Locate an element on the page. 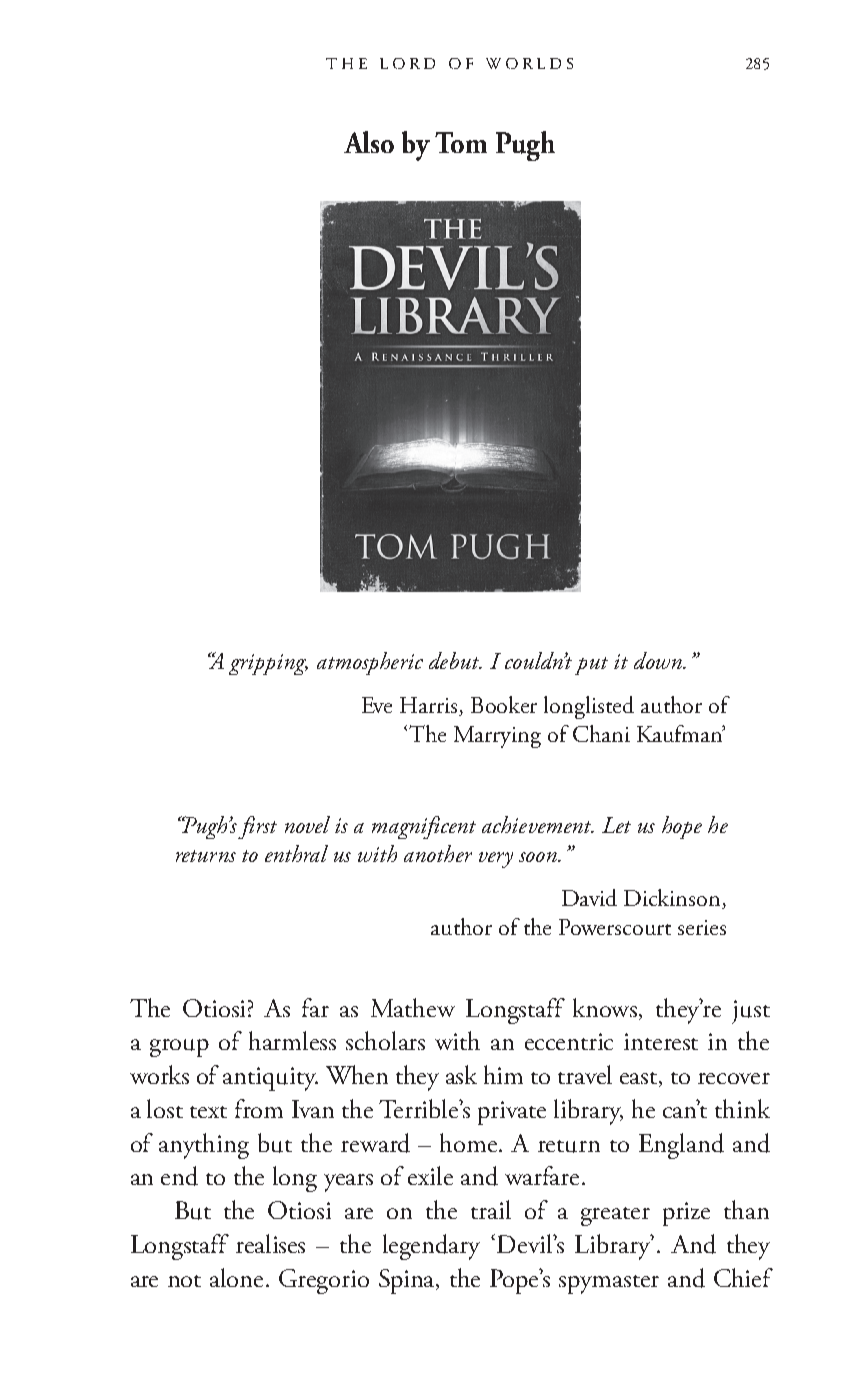  Tom is located at coordinates (461, 142).
